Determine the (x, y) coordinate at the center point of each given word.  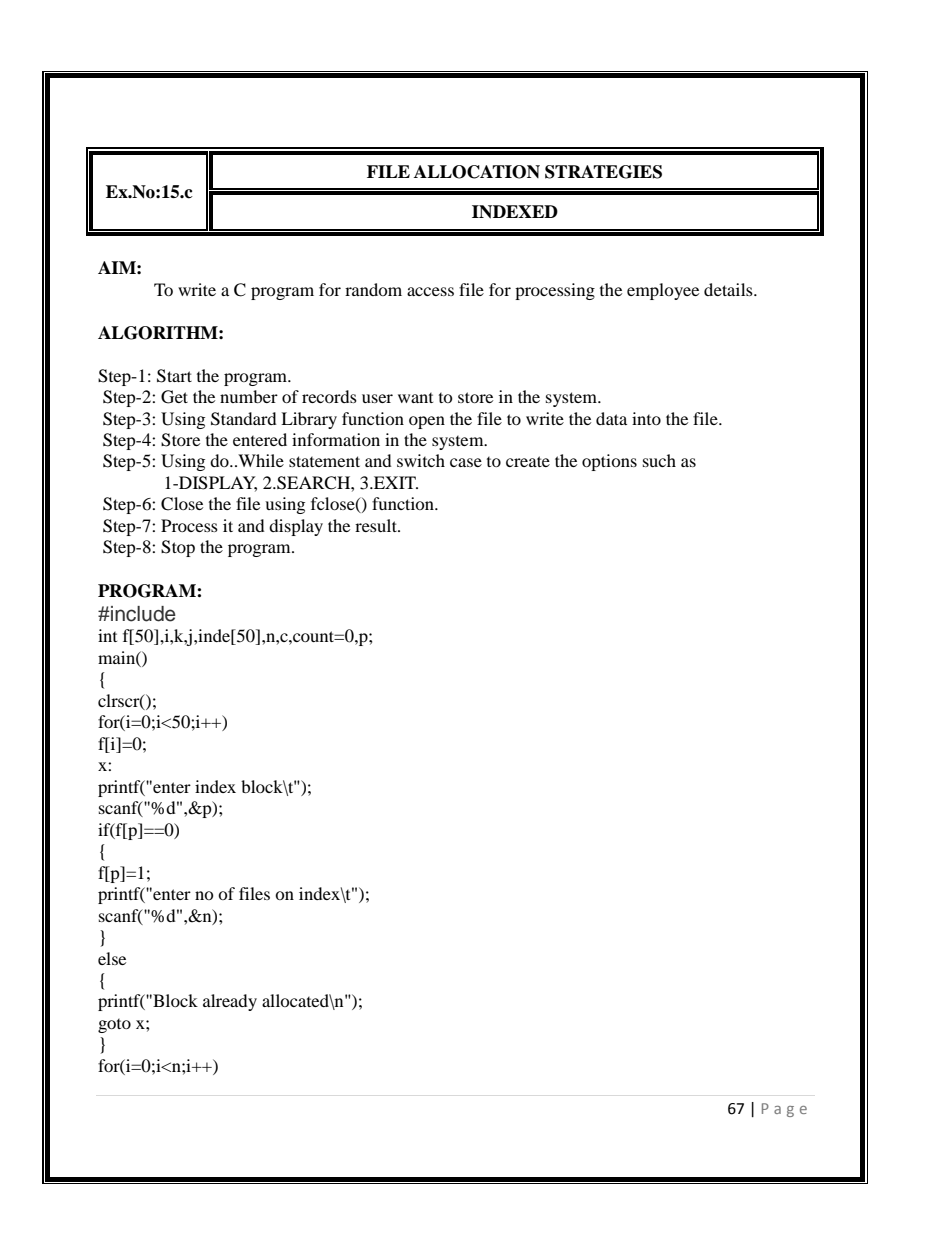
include (142, 614)
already (230, 1002)
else (112, 958)
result (377, 525)
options (609, 462)
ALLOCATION (477, 172)
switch (421, 460)
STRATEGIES (603, 172)
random (373, 289)
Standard (244, 419)
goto (114, 1026)
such (659, 460)
